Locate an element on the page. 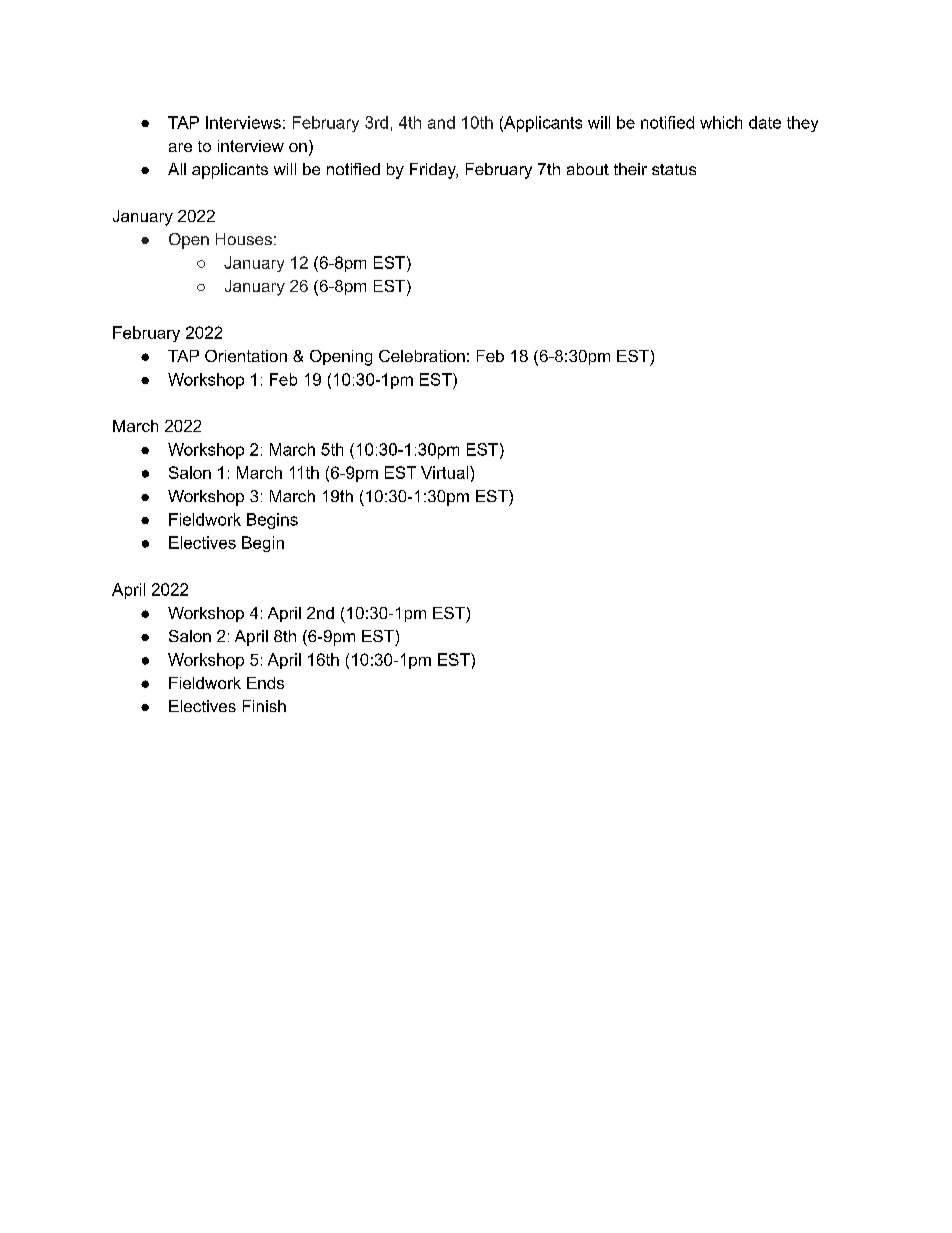  Finish is located at coordinates (264, 706).
